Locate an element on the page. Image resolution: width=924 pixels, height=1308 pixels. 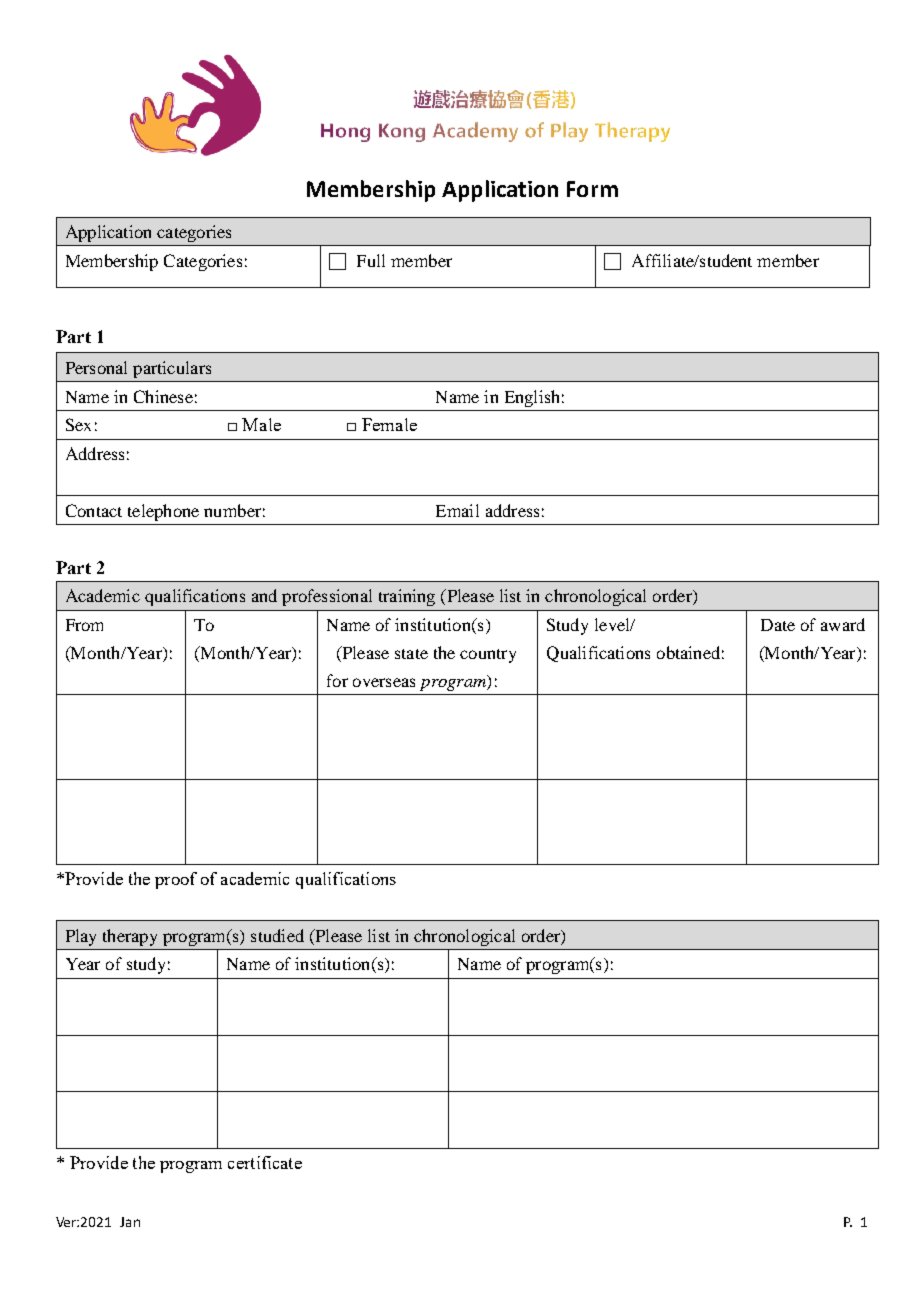
overseas is located at coordinates (384, 682).
